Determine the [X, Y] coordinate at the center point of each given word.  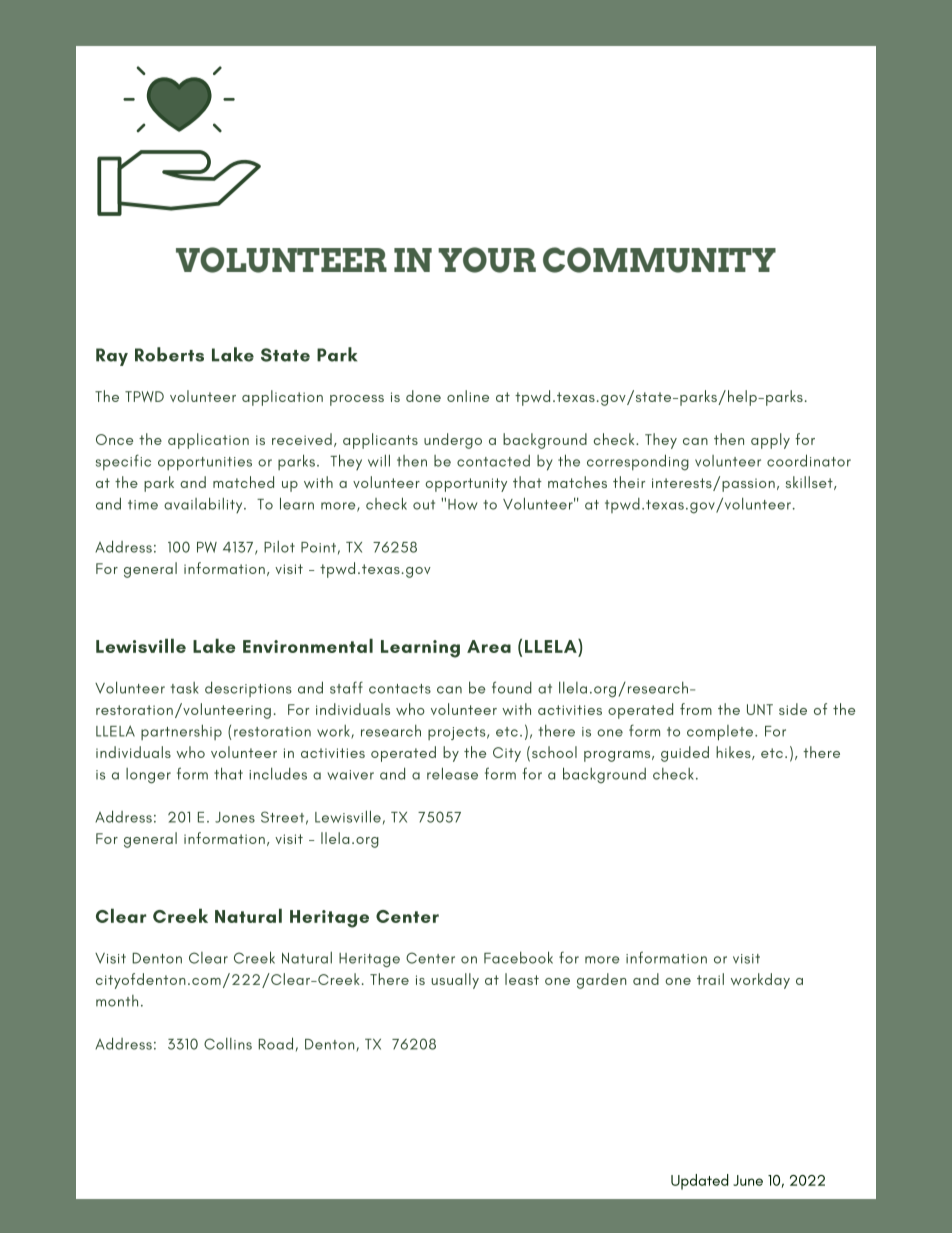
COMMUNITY [659, 260]
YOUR [487, 260]
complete [720, 733]
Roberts [169, 354]
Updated [700, 1182]
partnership [181, 732]
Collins [228, 1044]
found [512, 687]
